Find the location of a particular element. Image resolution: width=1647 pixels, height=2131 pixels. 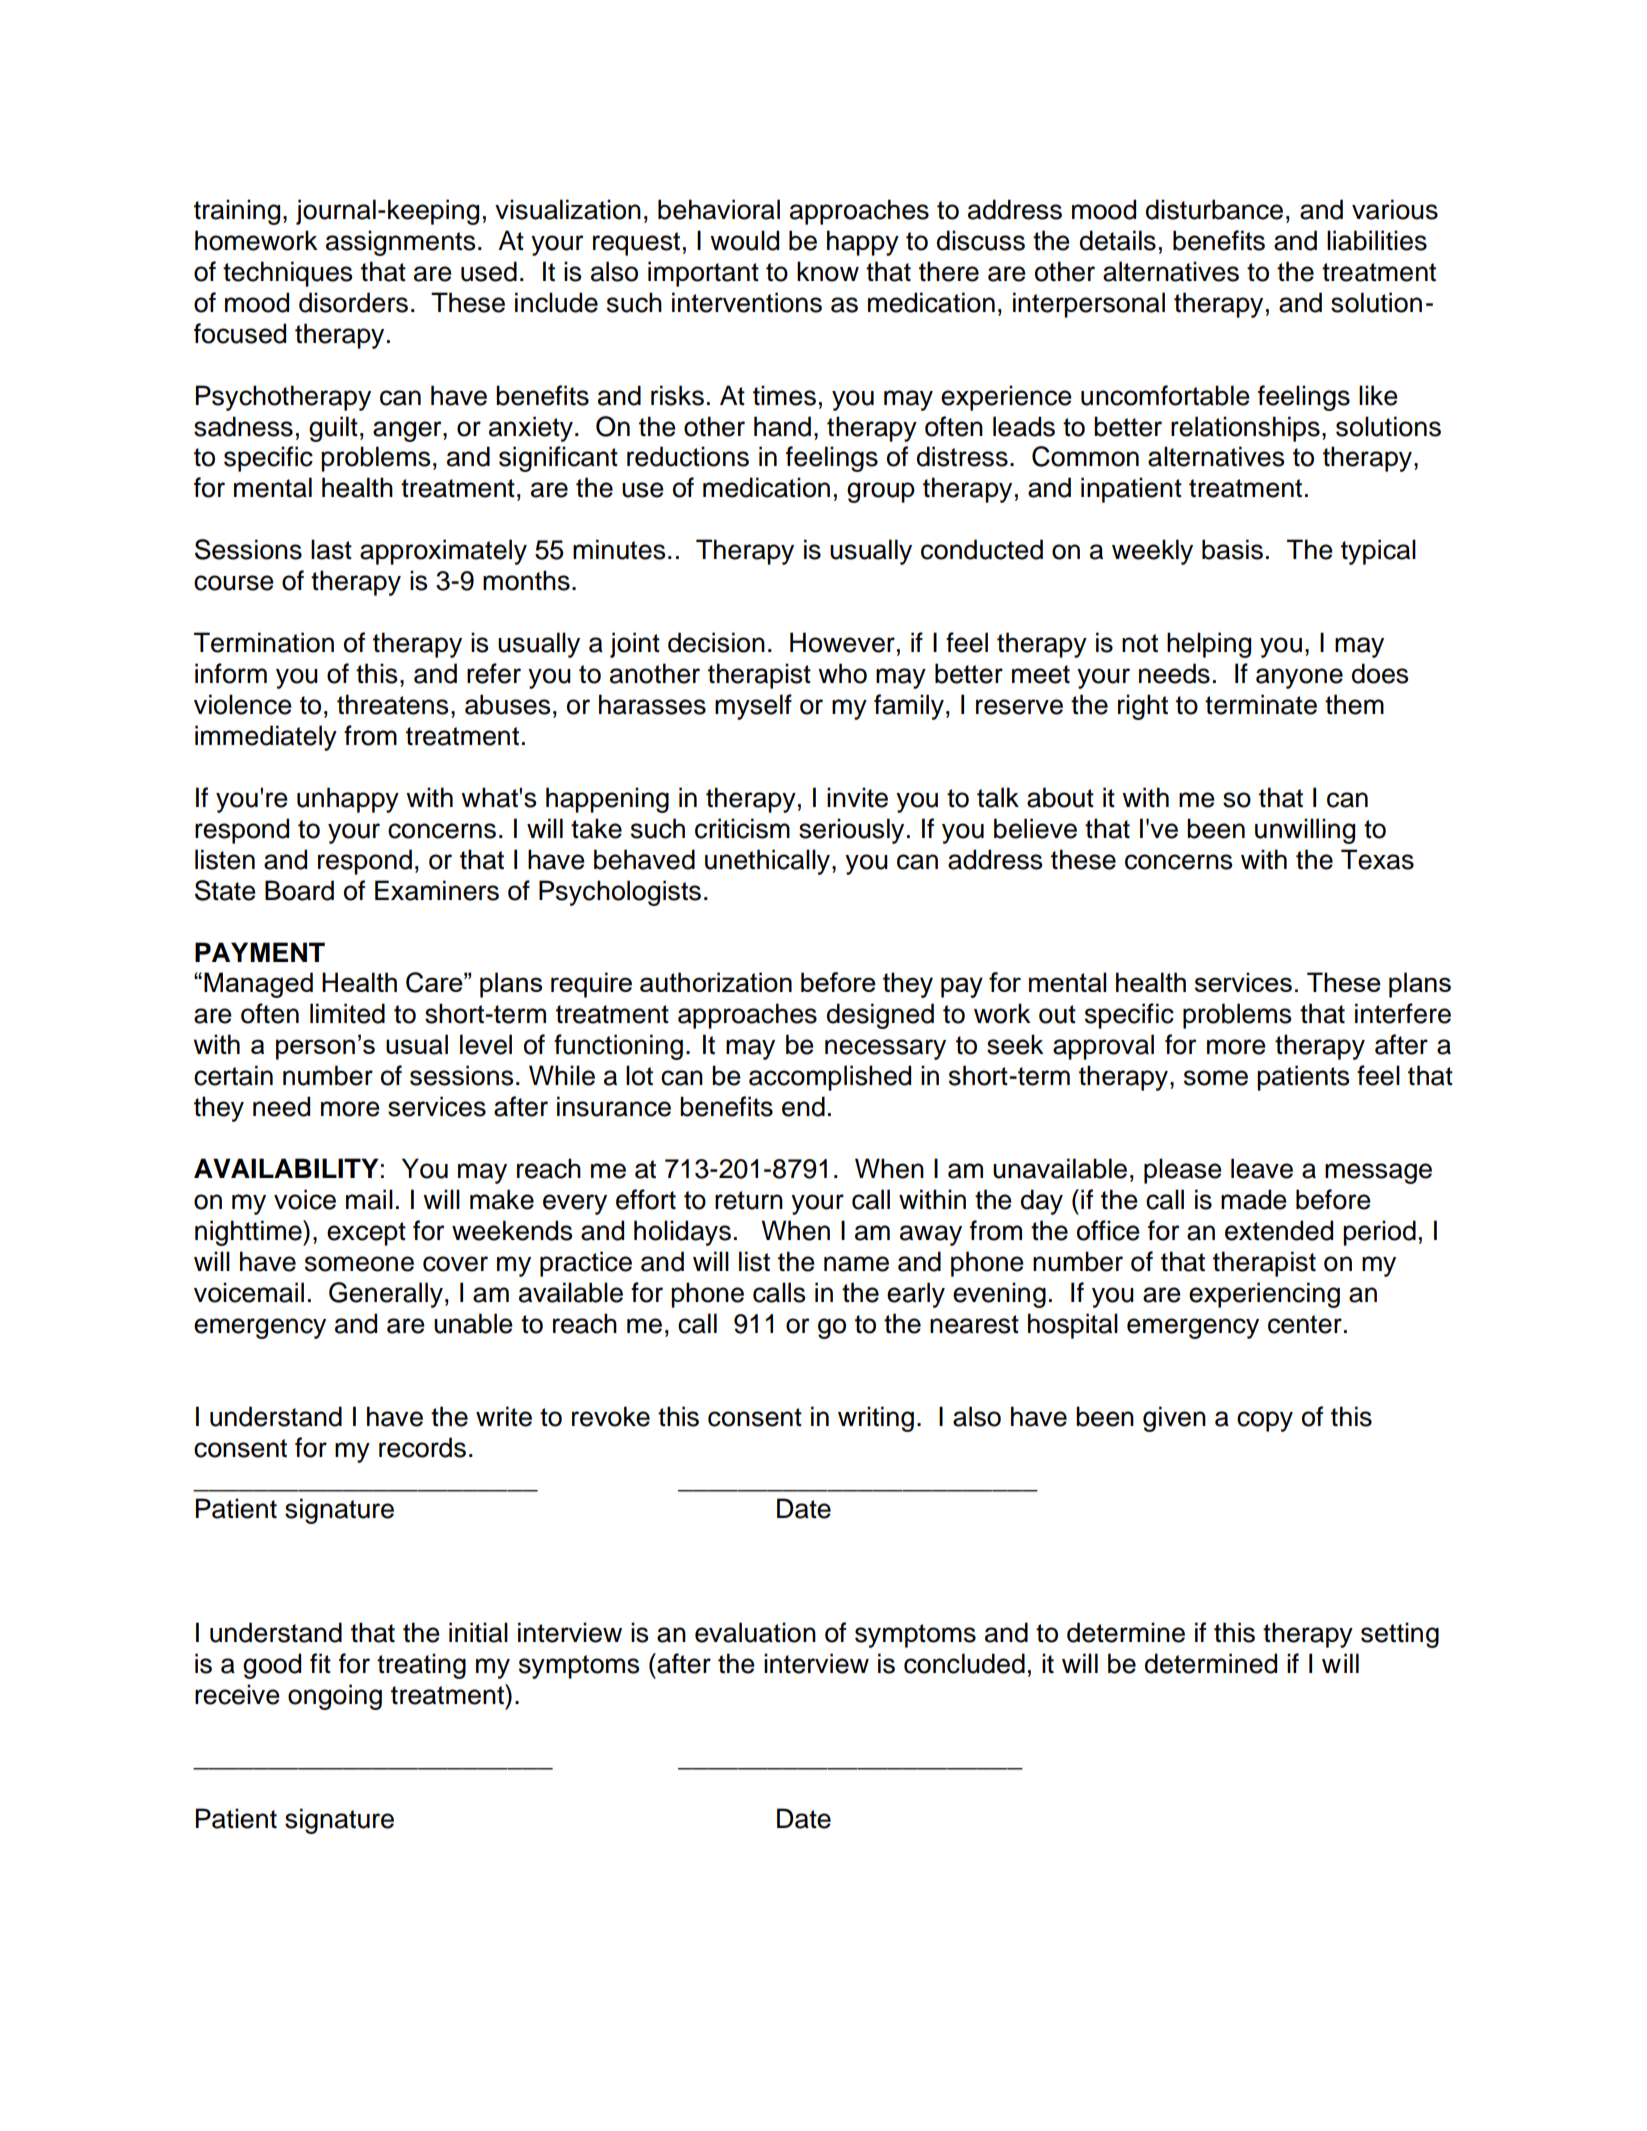

disturbance is located at coordinates (1214, 209).
